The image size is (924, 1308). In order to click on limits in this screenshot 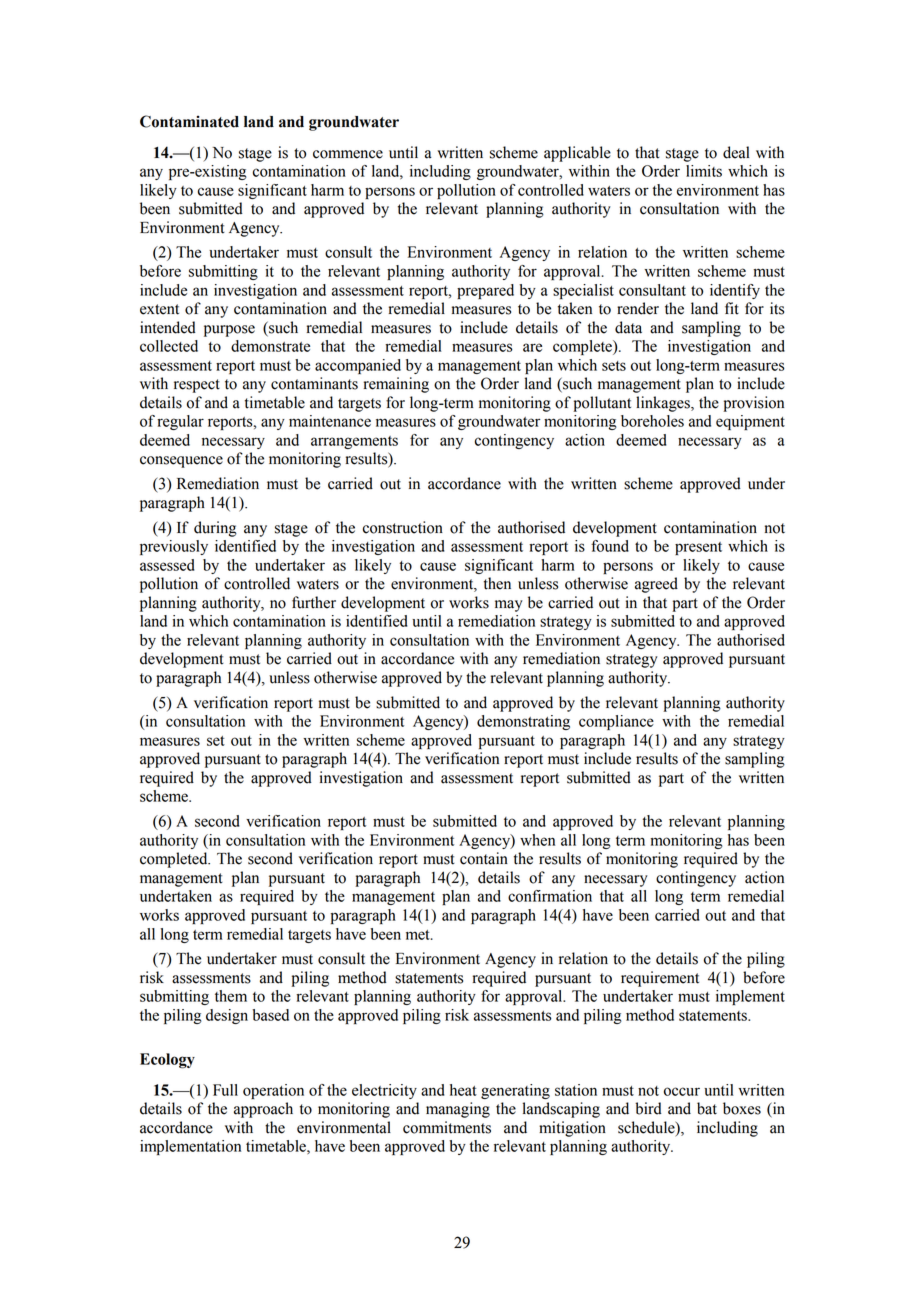, I will do `click(704, 171)`.
